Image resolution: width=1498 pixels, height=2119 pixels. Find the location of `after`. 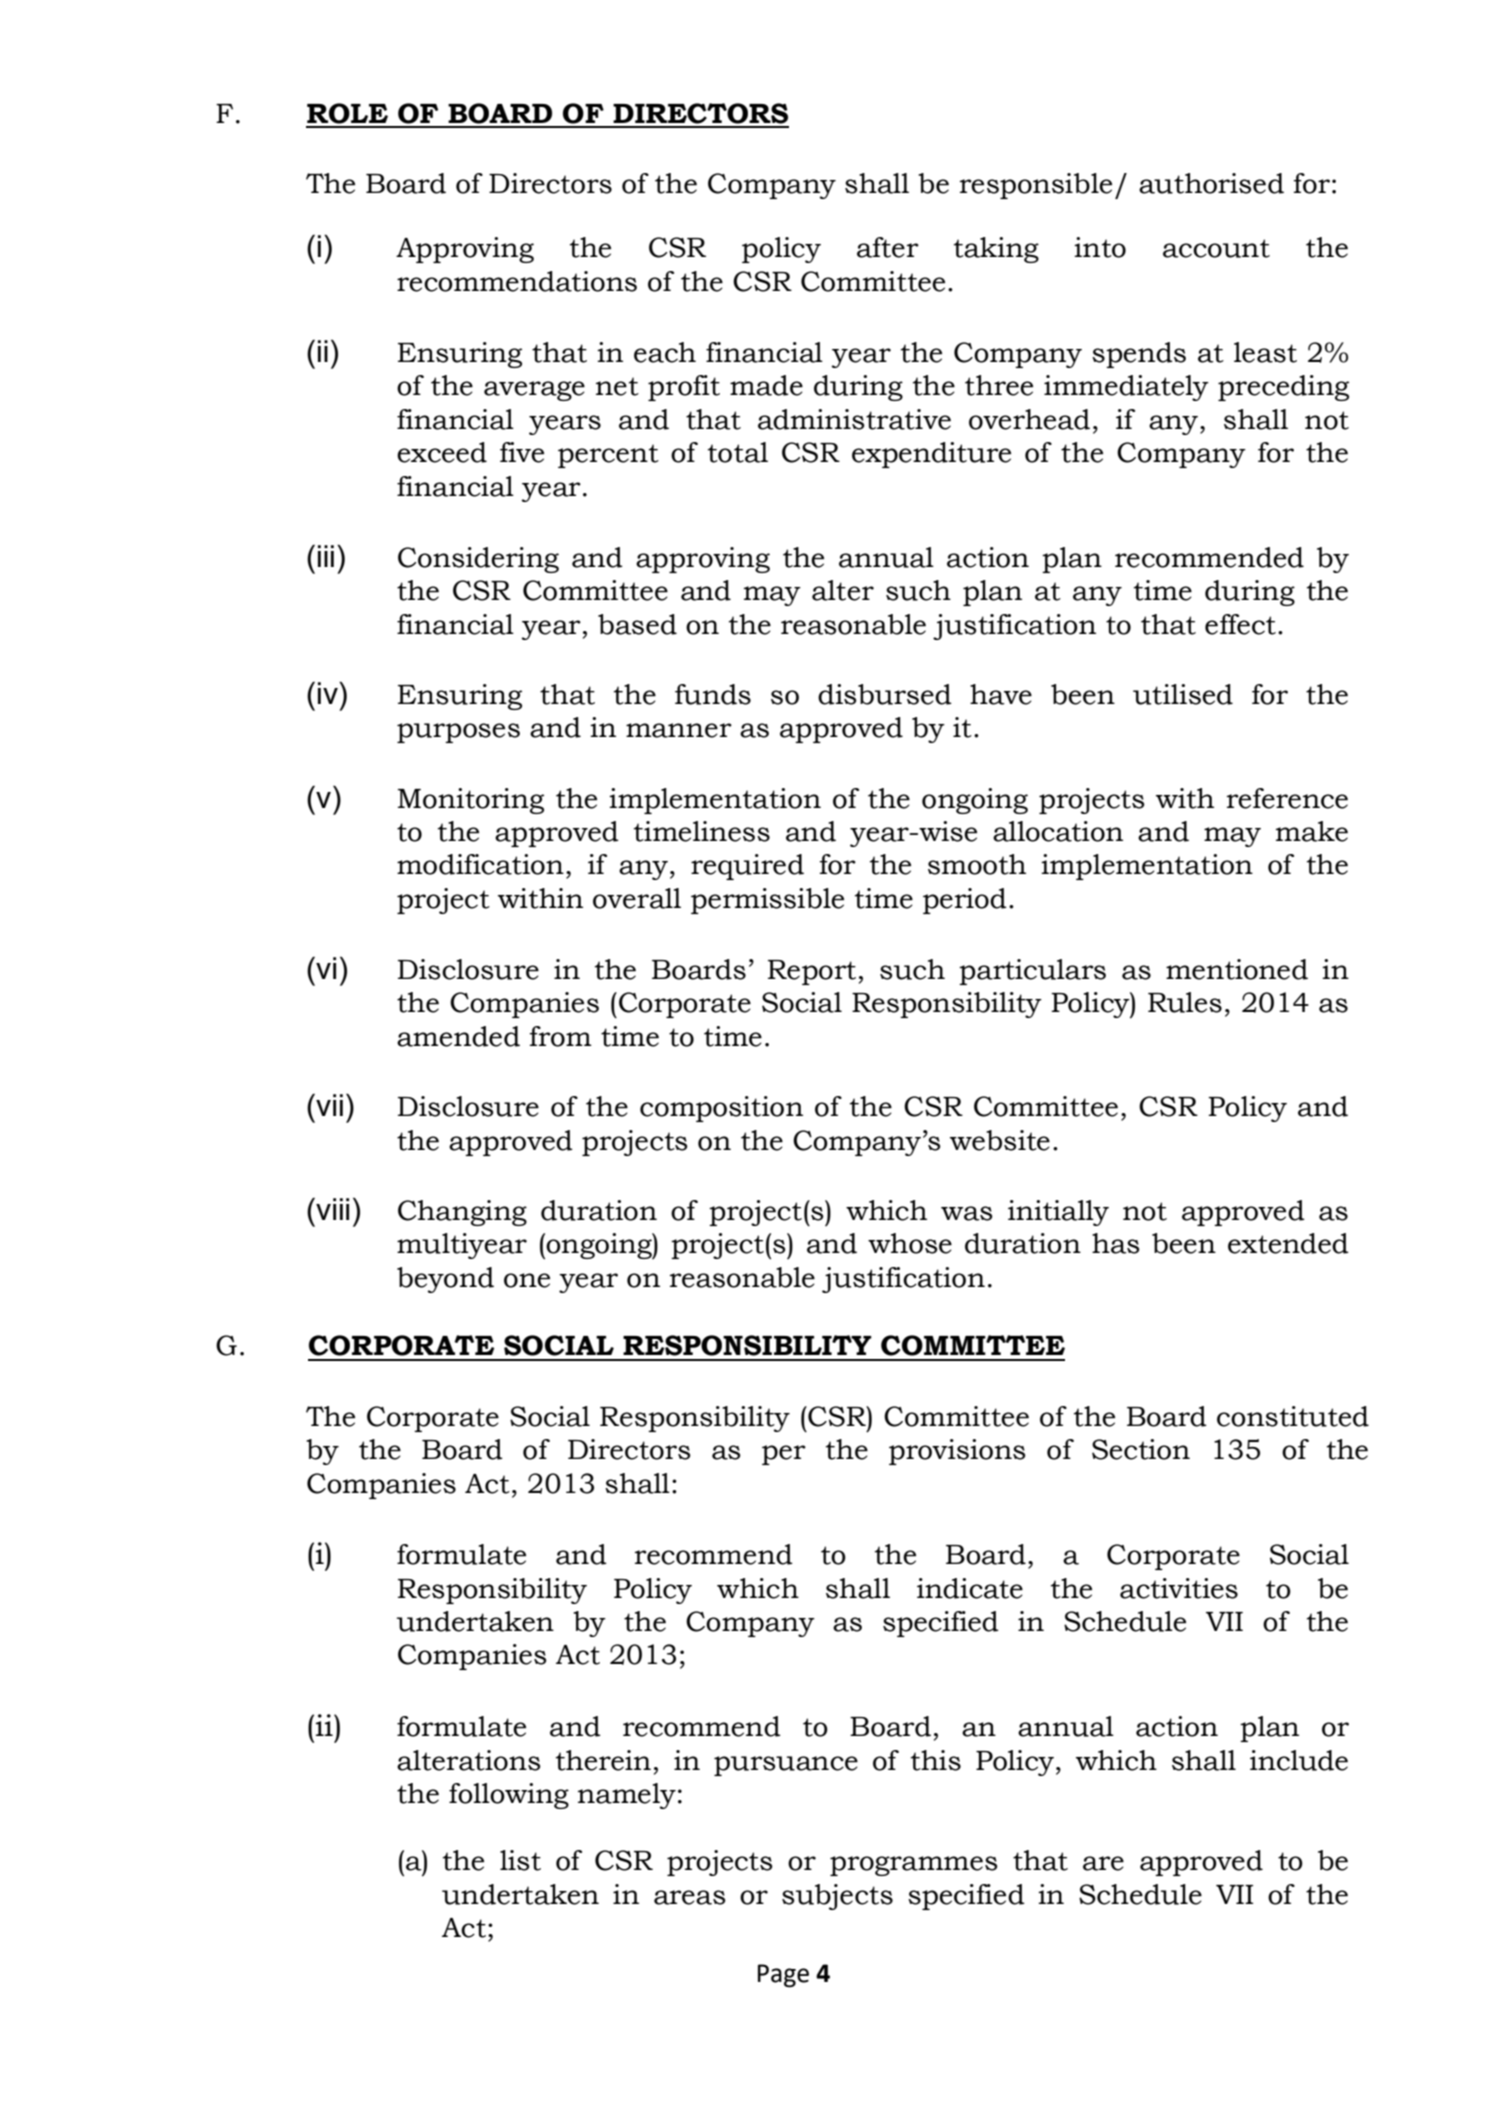

after is located at coordinates (888, 247).
